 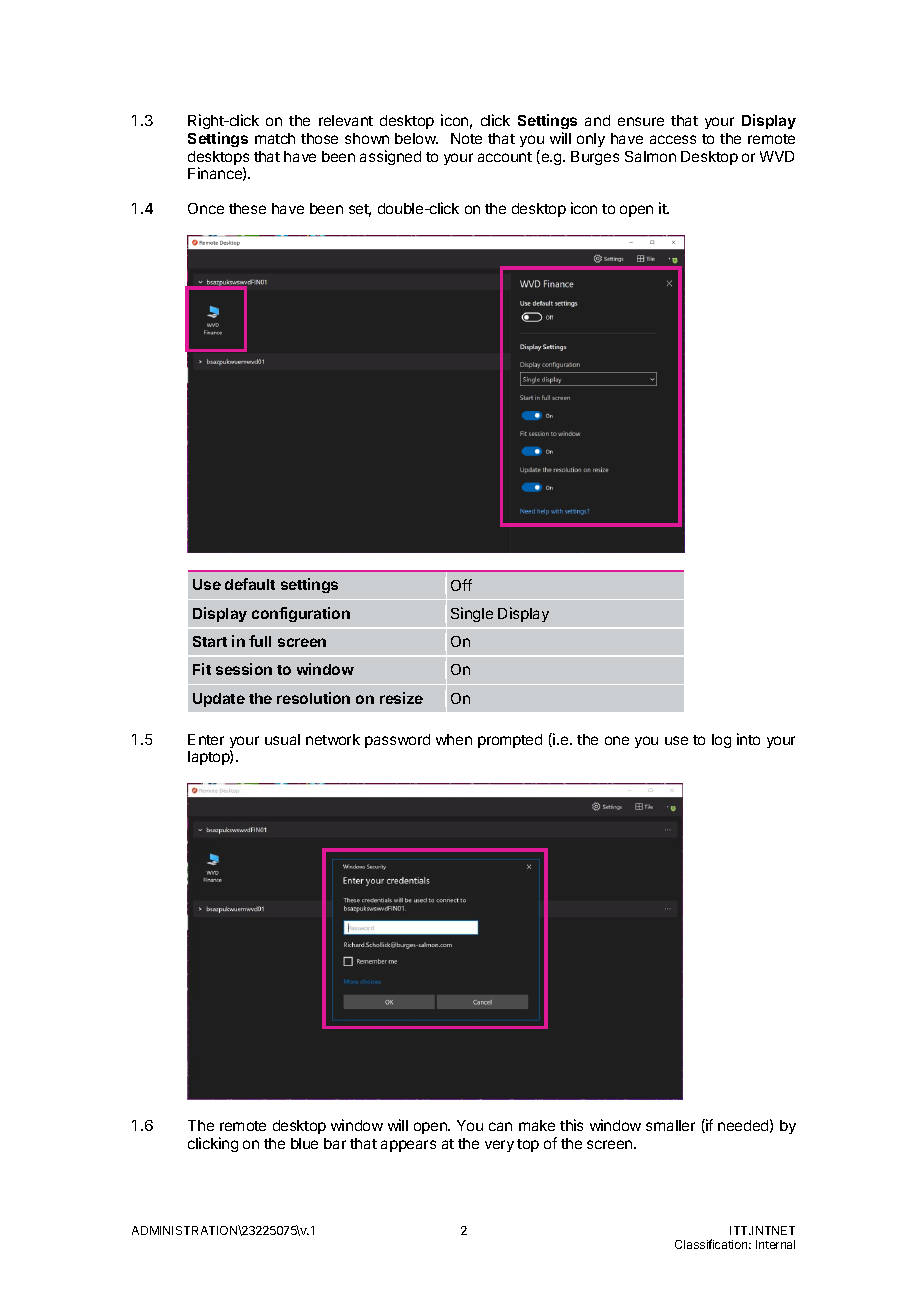 I want to click on match, so click(x=275, y=138).
